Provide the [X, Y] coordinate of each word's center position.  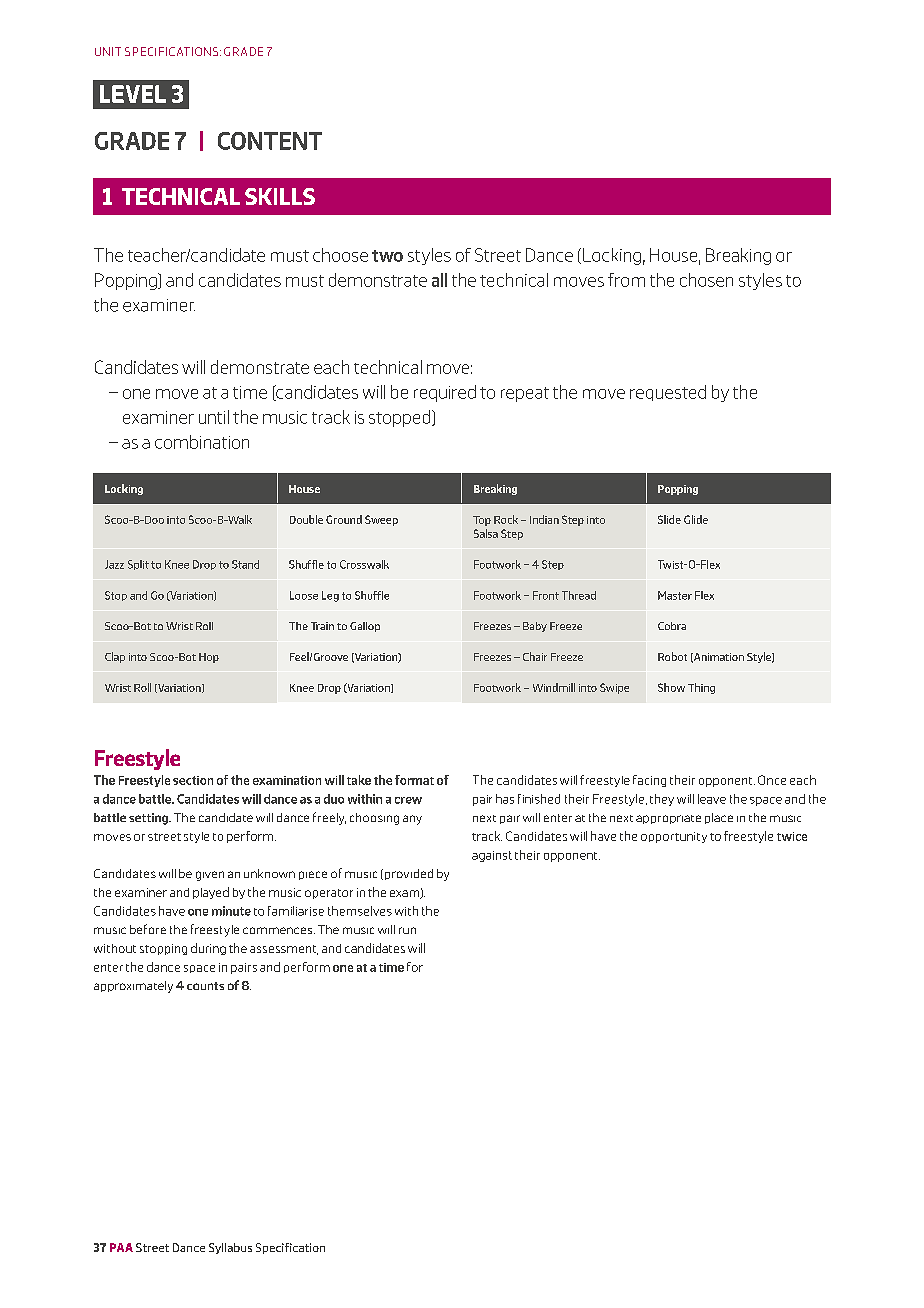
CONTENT [270, 141]
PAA [121, 1247]
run [407, 930]
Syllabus [230, 1248]
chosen [706, 280]
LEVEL [133, 94]
